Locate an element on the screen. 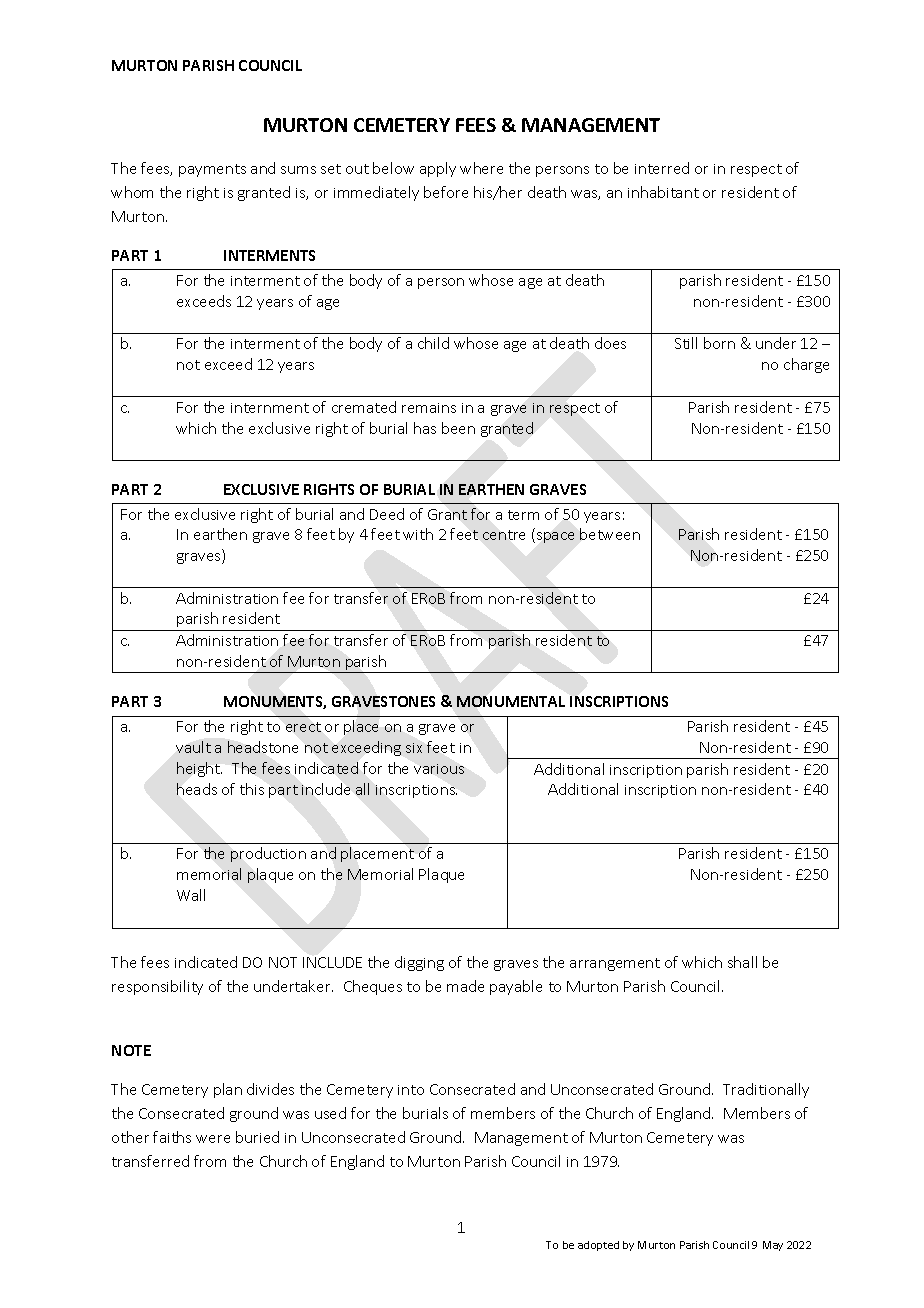  adopted is located at coordinates (598, 1246).
